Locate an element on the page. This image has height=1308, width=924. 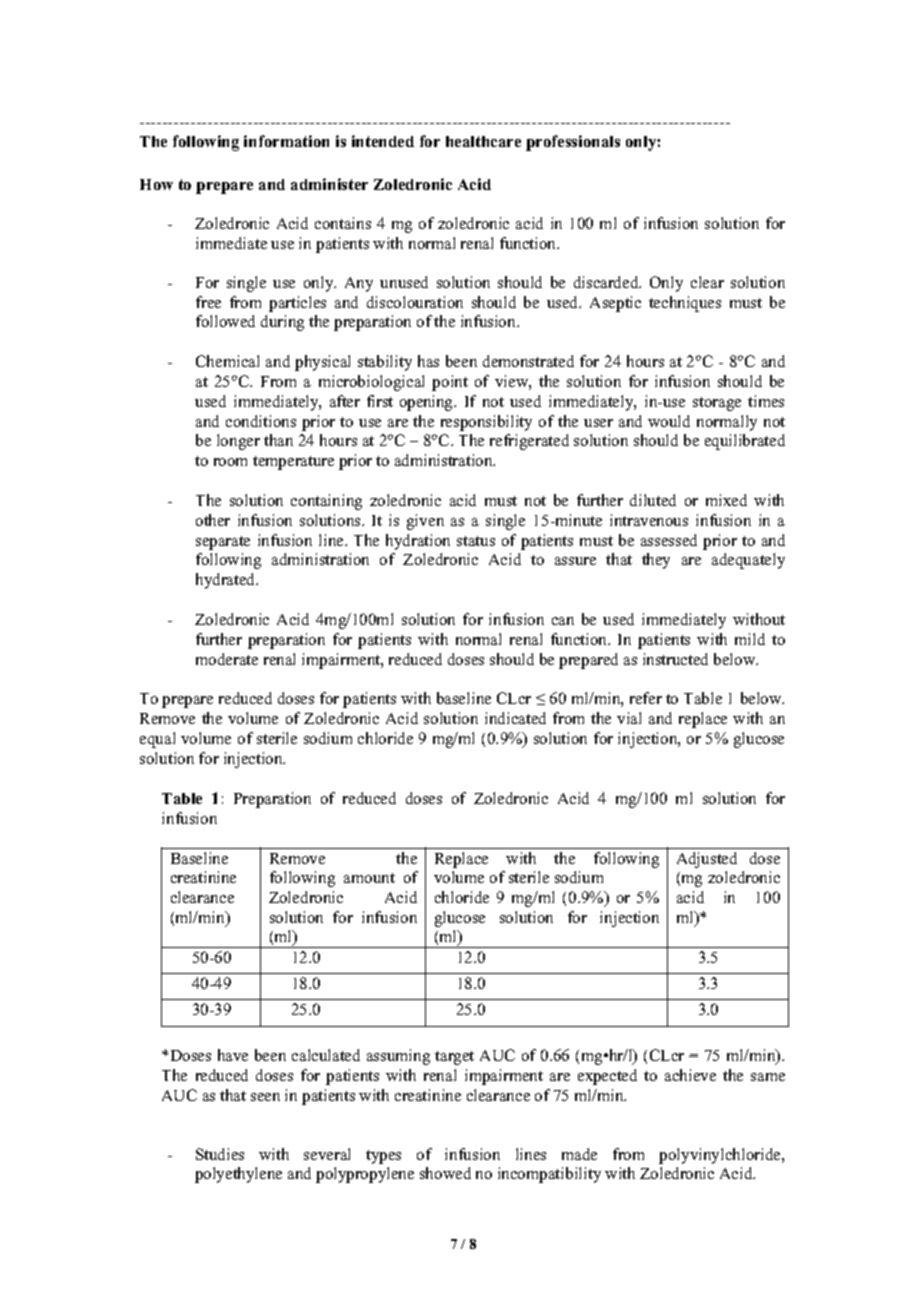
moderate is located at coordinates (227, 659).
